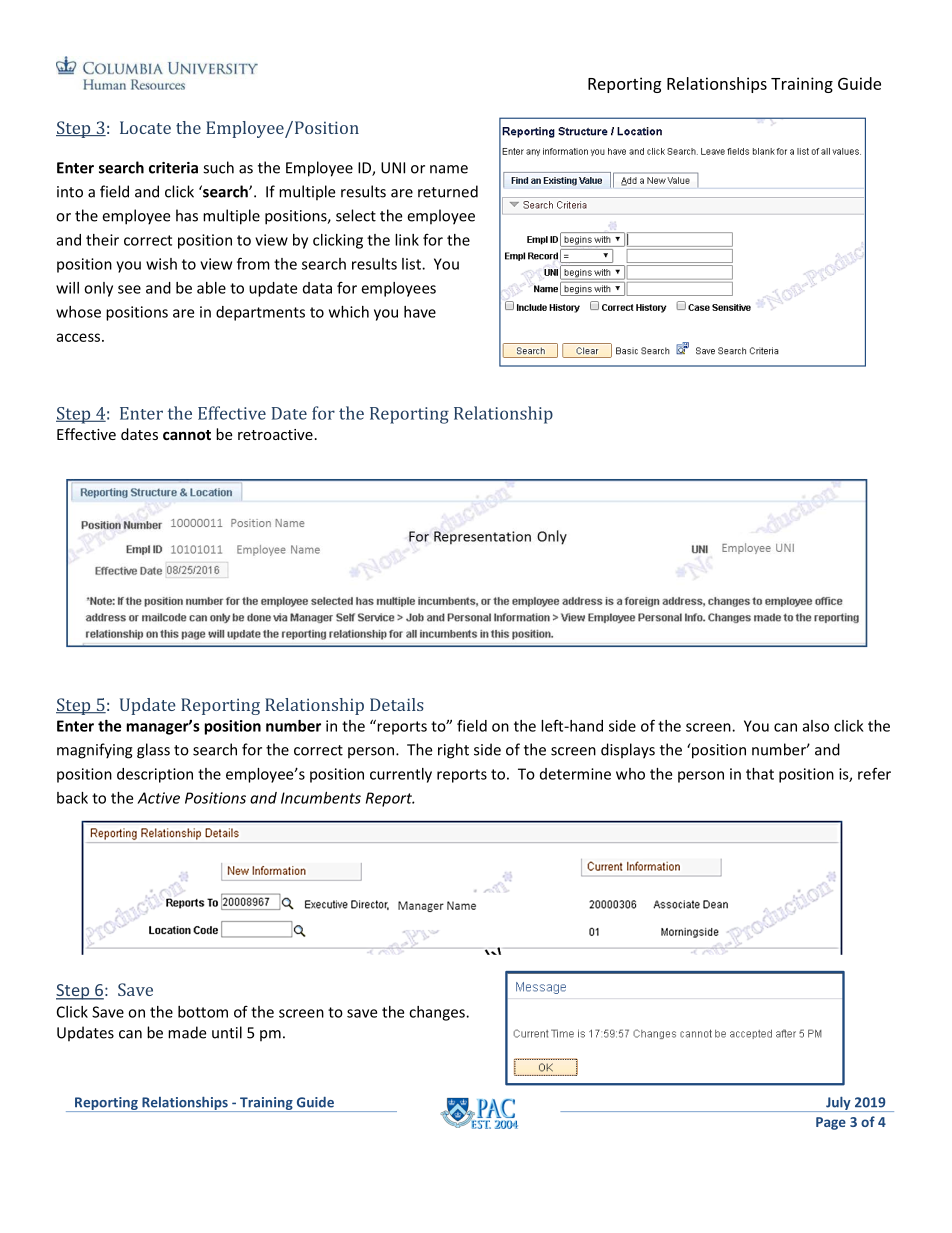 This screenshot has height=1233, width=952. What do you see at coordinates (153, 751) in the screenshot?
I see `glass` at bounding box center [153, 751].
